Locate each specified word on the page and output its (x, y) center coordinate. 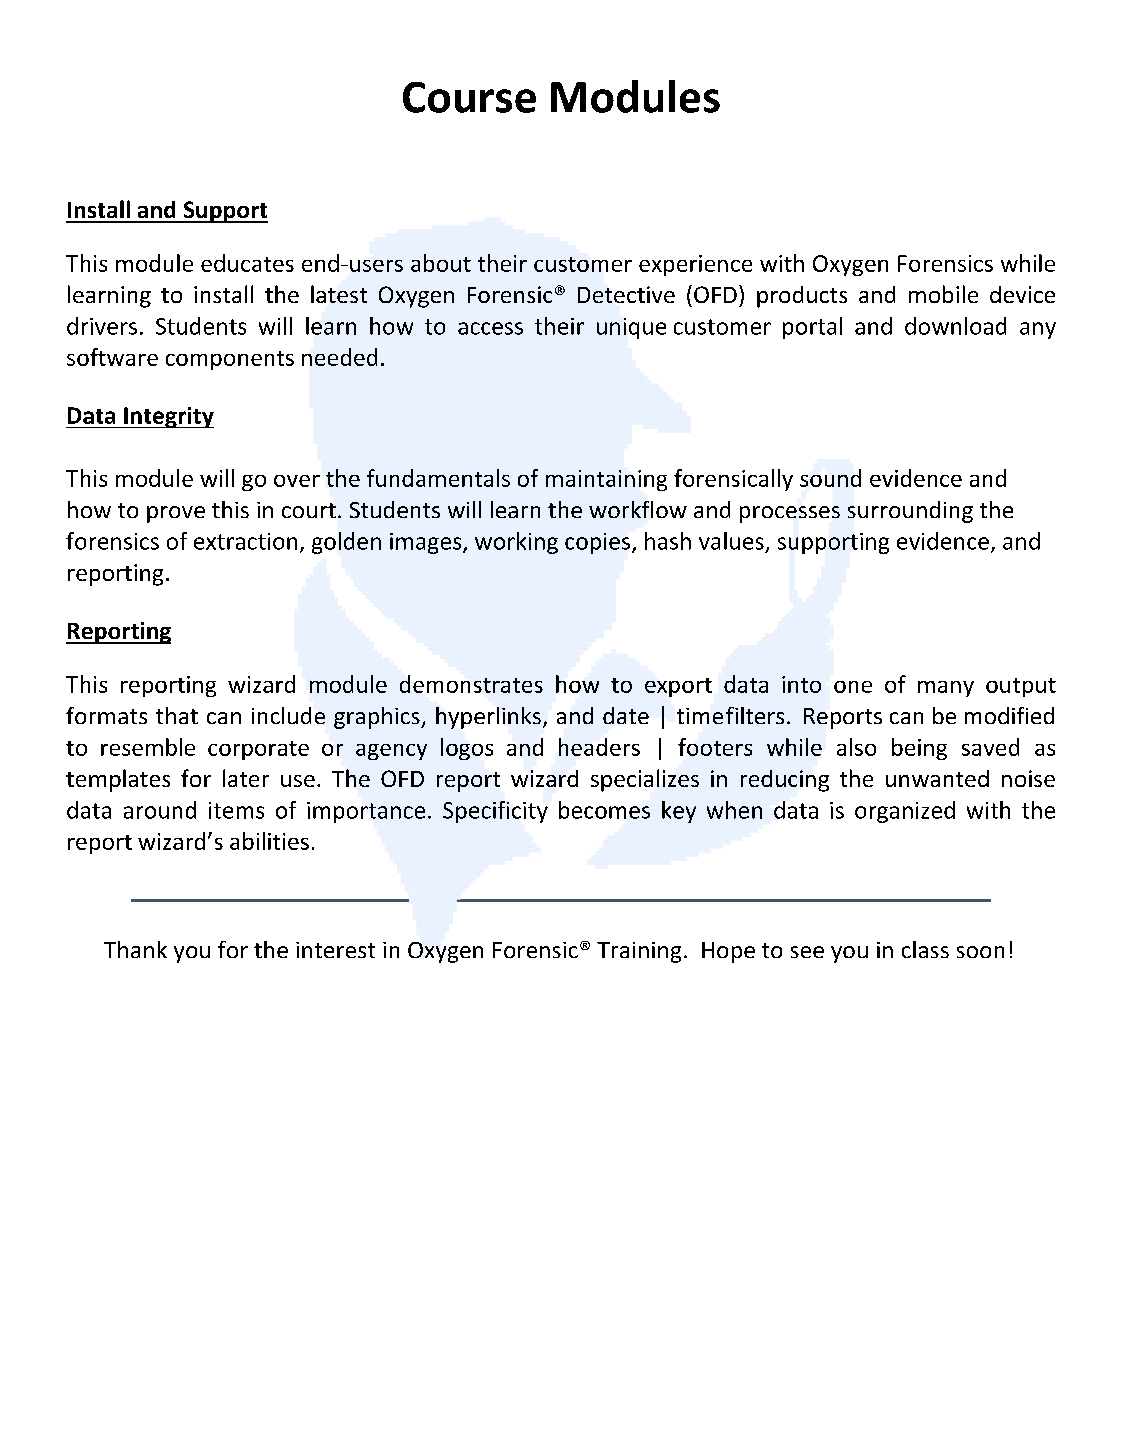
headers (599, 747)
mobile (943, 294)
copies (599, 543)
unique (631, 328)
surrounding (910, 512)
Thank (135, 949)
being (919, 749)
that (177, 715)
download (955, 326)
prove (176, 514)
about (441, 263)
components (230, 360)
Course (469, 97)
